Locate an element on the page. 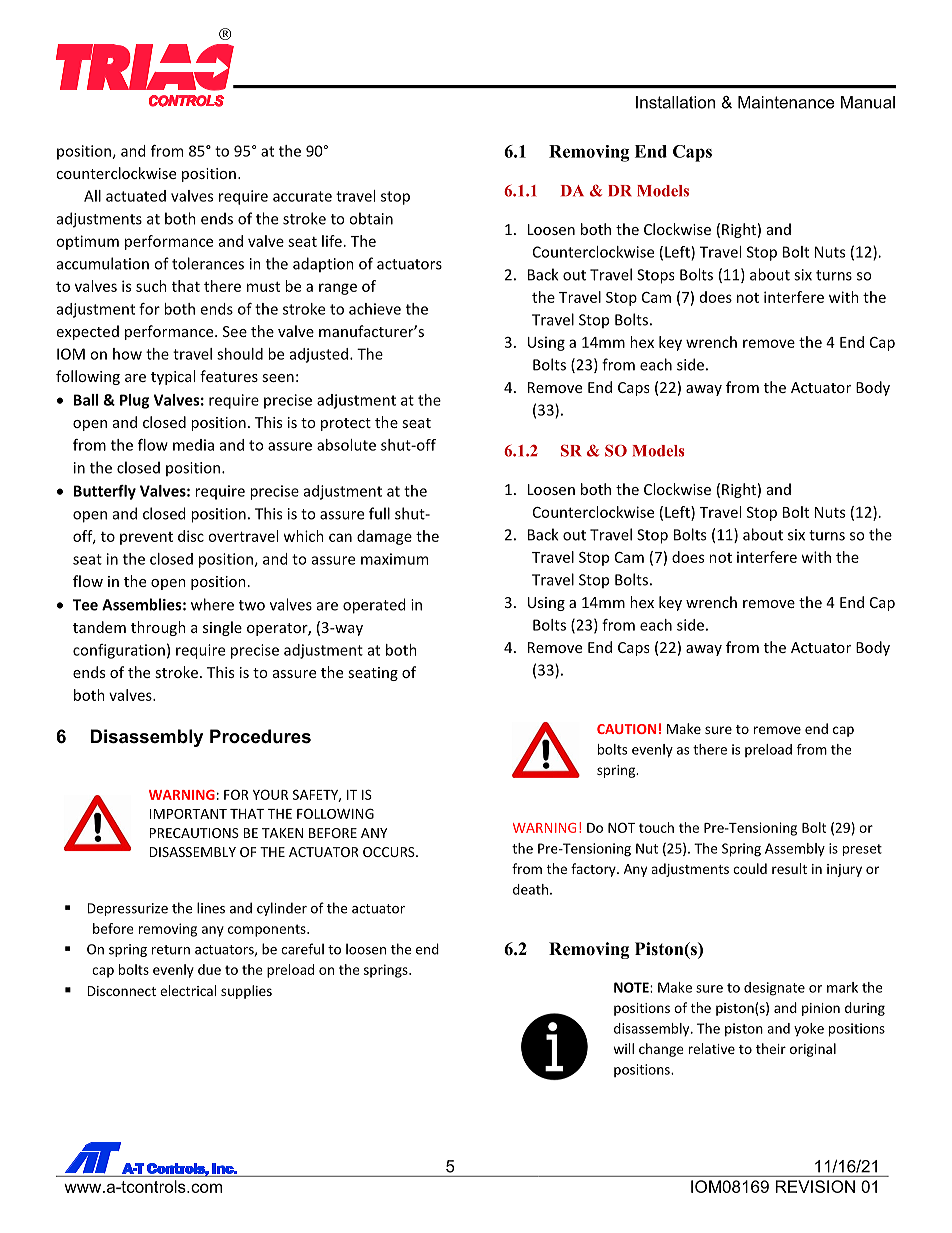  electrical is located at coordinates (188, 990).
